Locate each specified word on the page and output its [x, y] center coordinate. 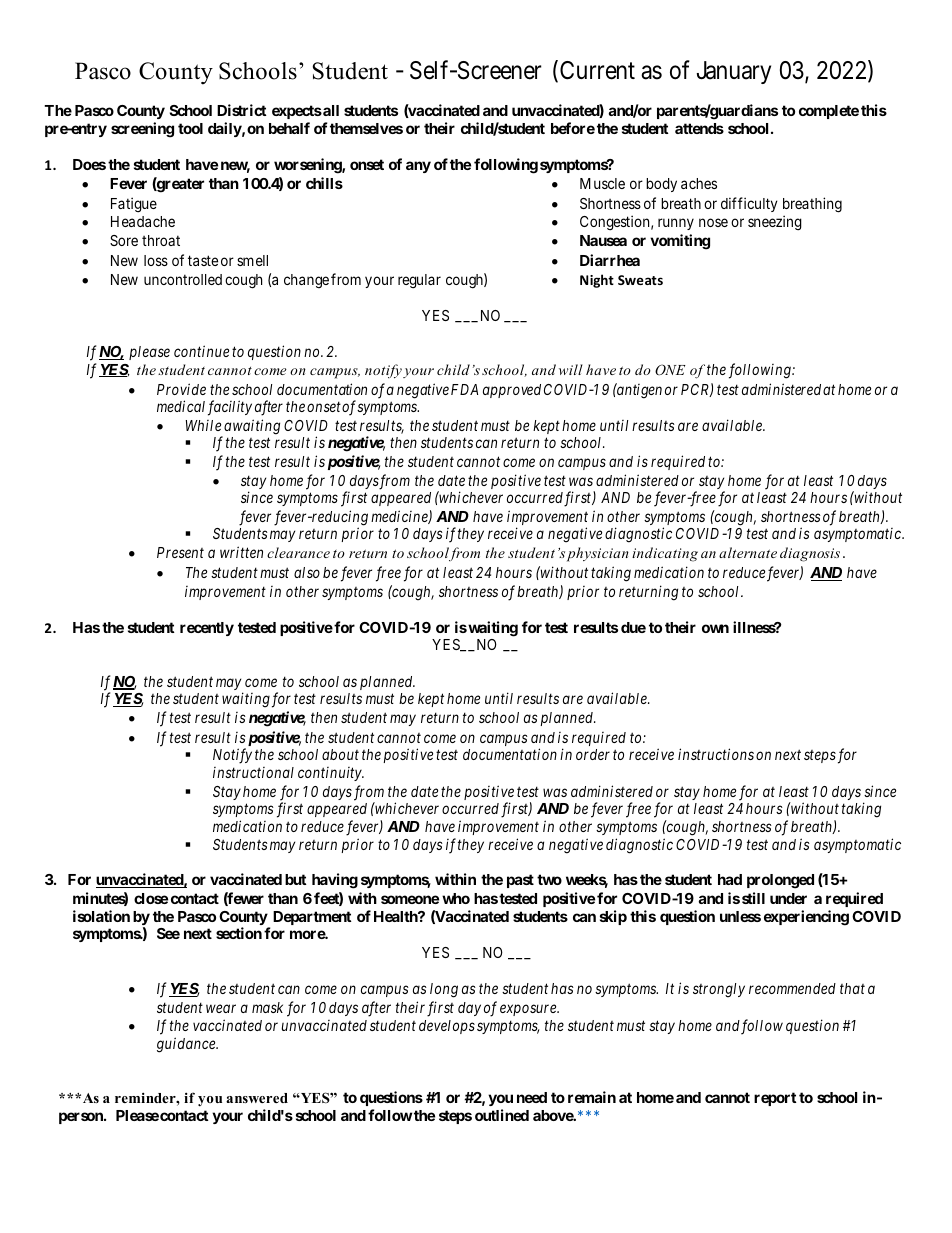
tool [190, 128]
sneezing [775, 223]
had [730, 879]
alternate [748, 552]
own [715, 628]
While [203, 425]
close [151, 898]
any [418, 167]
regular [419, 281]
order [593, 754]
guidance [187, 1045]
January [734, 72]
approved [512, 391]
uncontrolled [183, 279]
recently [207, 629]
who [456, 898]
